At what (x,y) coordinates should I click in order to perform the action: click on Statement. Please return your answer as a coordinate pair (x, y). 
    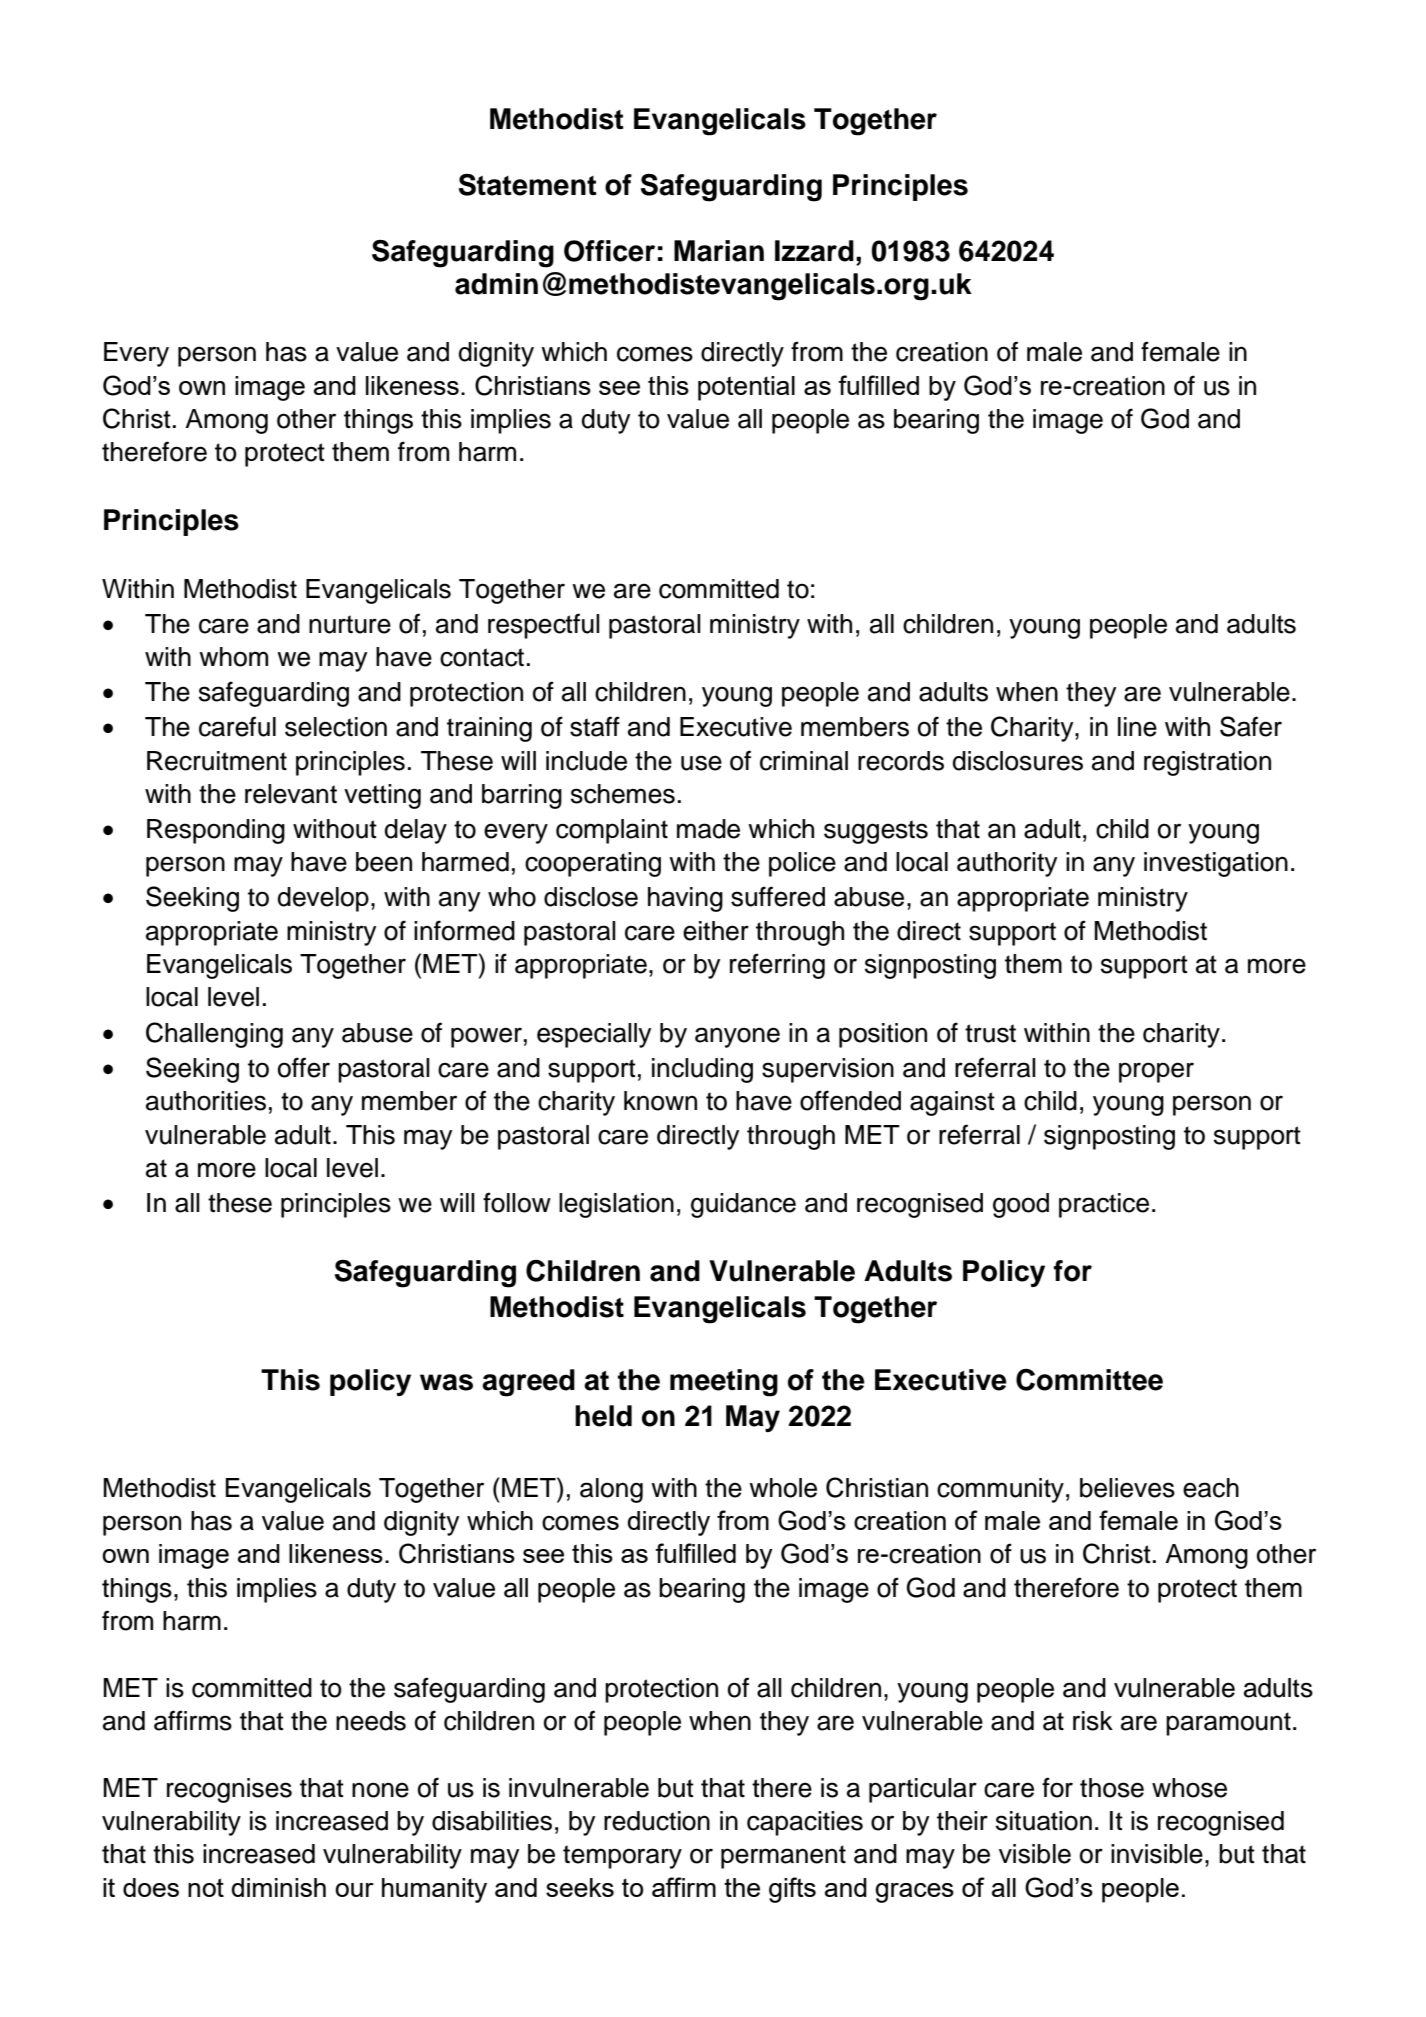
    Looking at the image, I should click on (528, 185).
